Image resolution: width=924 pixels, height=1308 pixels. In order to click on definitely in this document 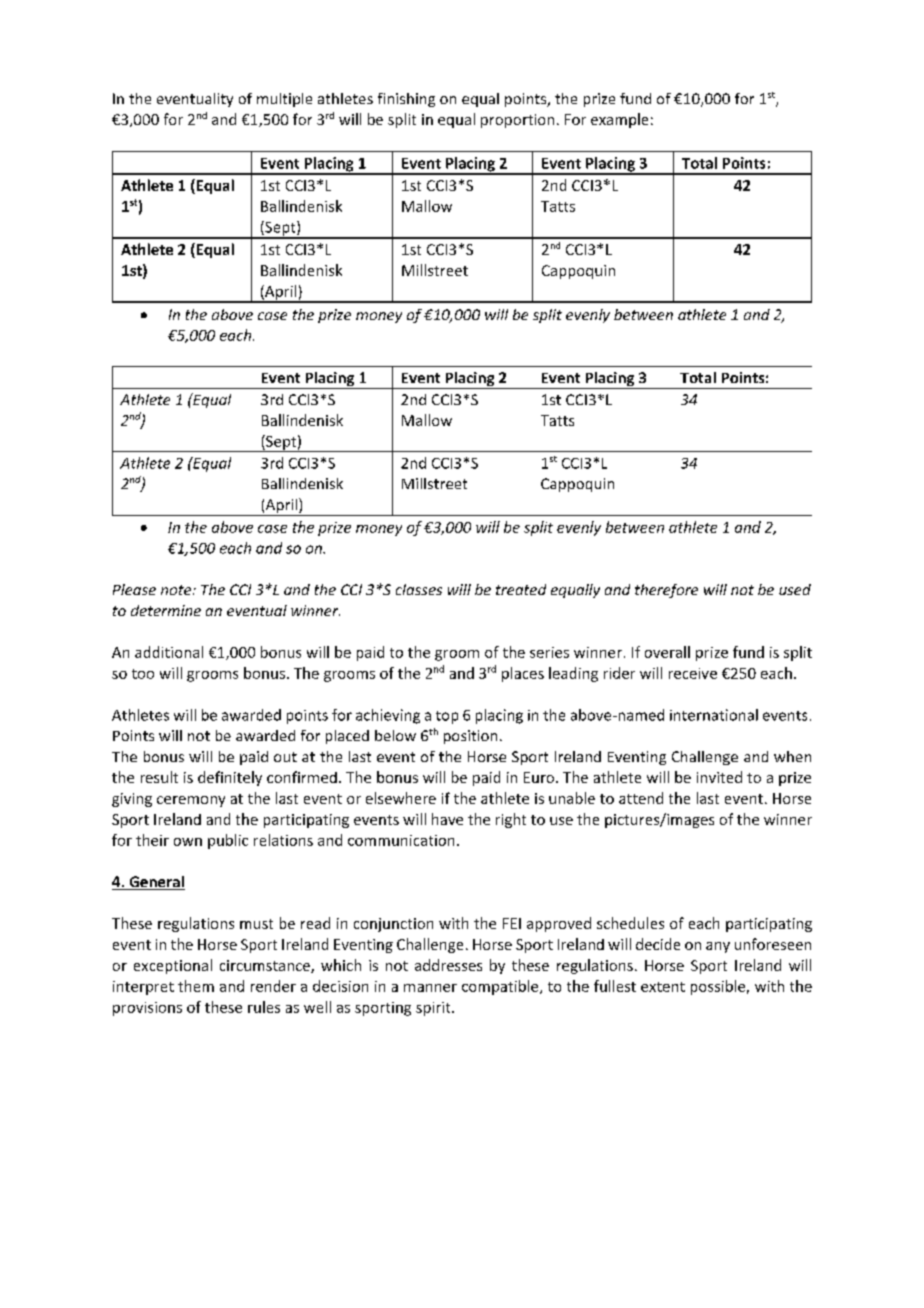, I will do `click(230, 778)`.
